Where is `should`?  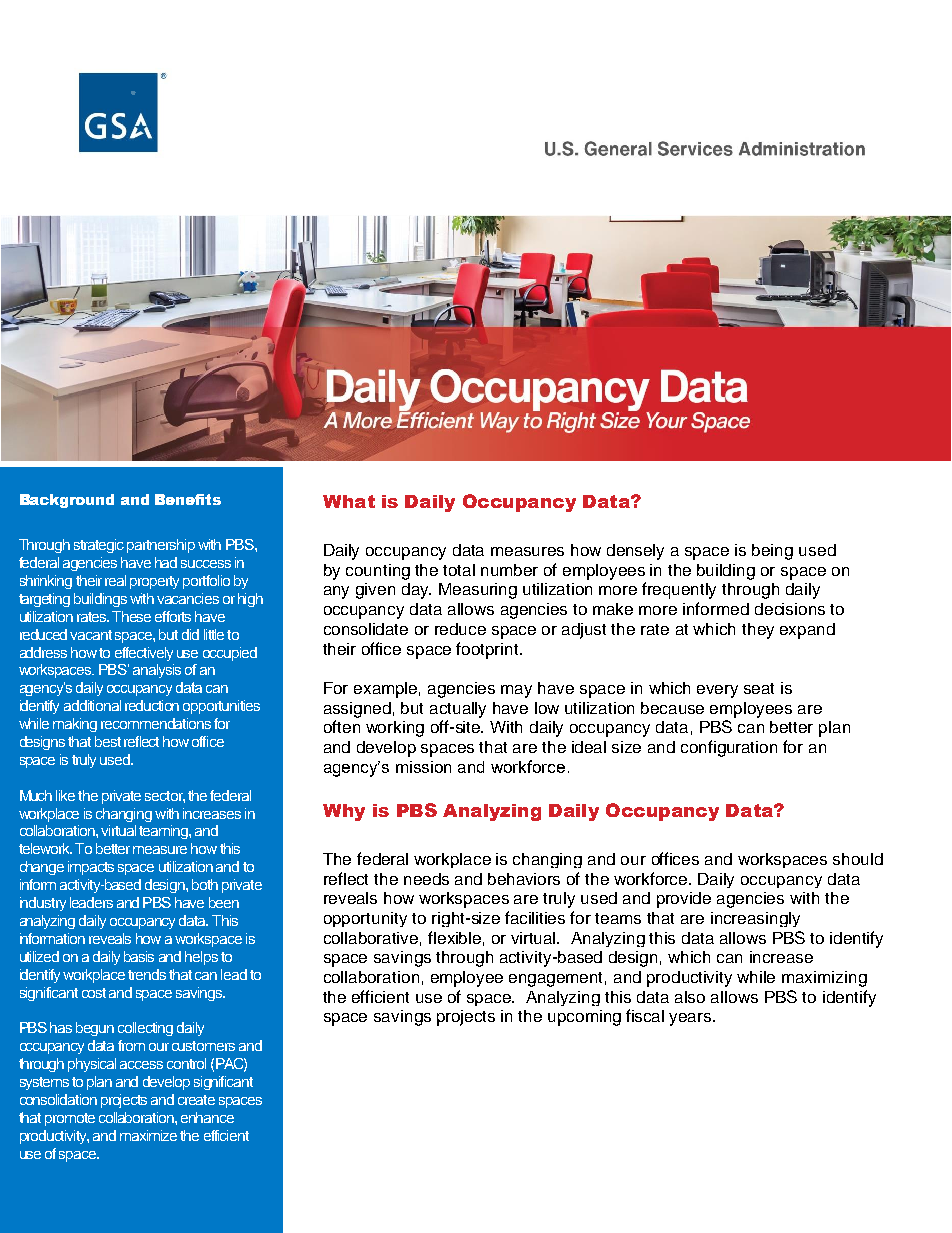
should is located at coordinates (858, 859).
